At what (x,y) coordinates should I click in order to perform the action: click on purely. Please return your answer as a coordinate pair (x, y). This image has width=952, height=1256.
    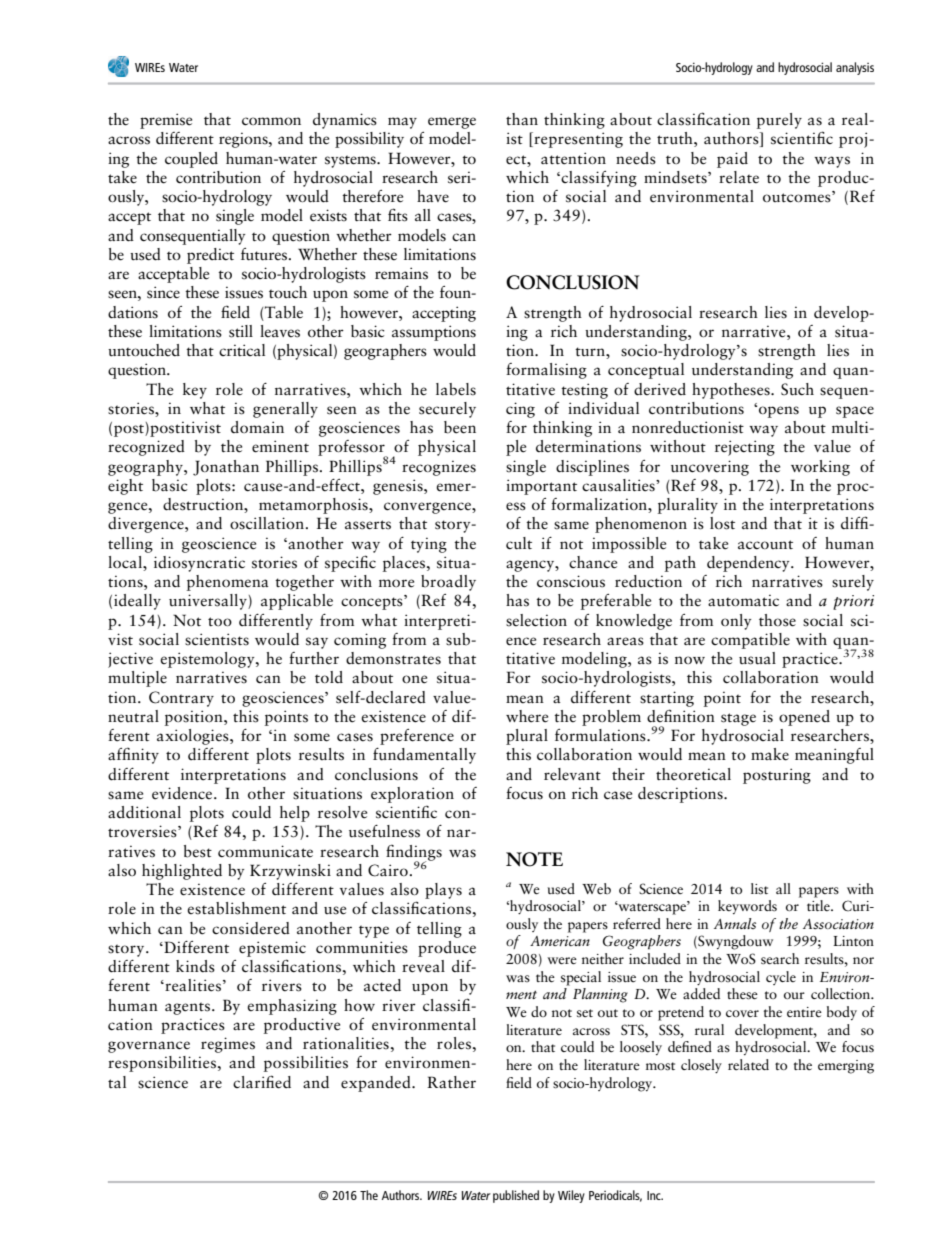
    Looking at the image, I should click on (779, 121).
